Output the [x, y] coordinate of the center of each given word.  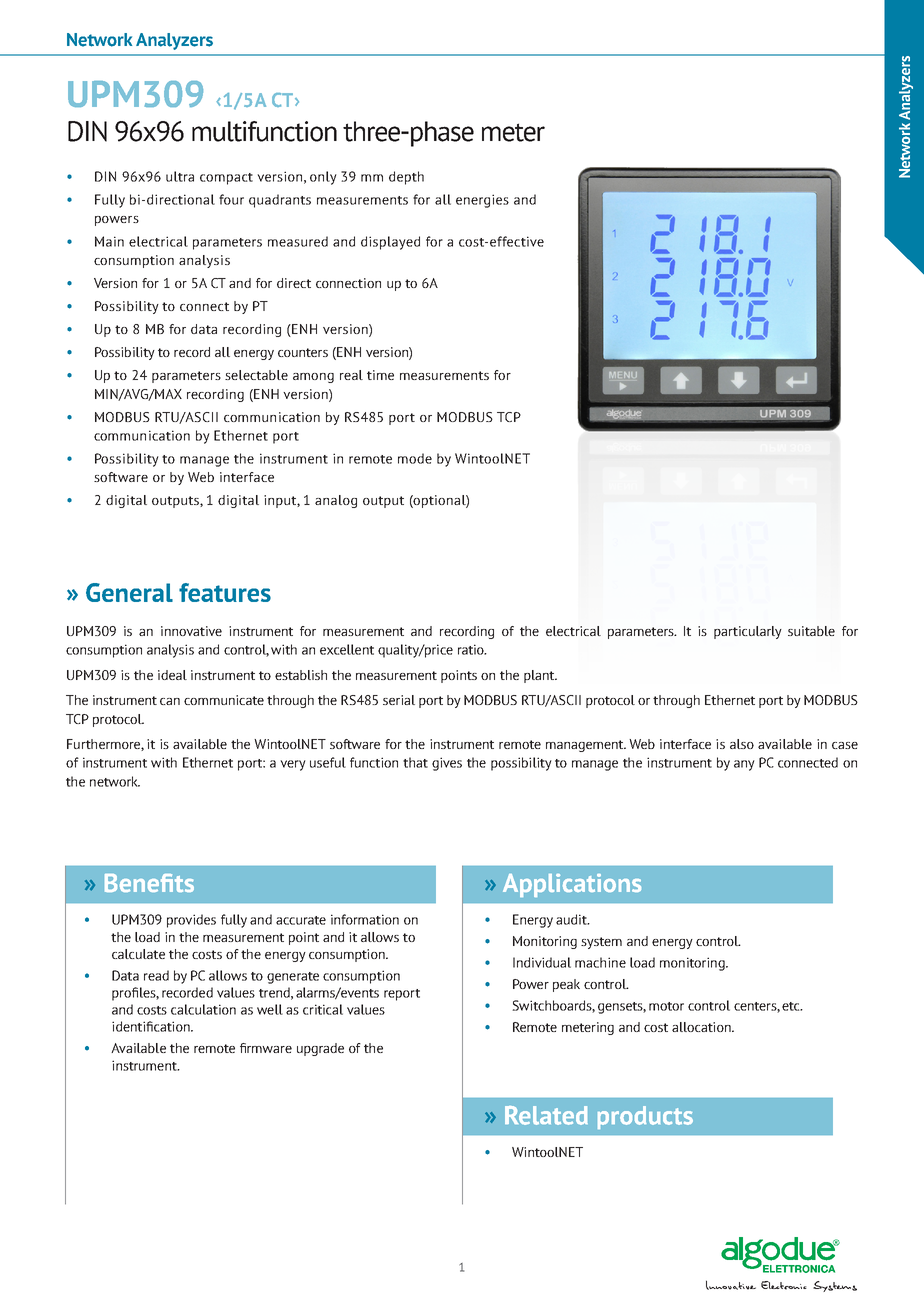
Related [546, 1115]
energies [482, 201]
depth [406, 178]
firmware [266, 1048]
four [231, 199]
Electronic [784, 1285]
